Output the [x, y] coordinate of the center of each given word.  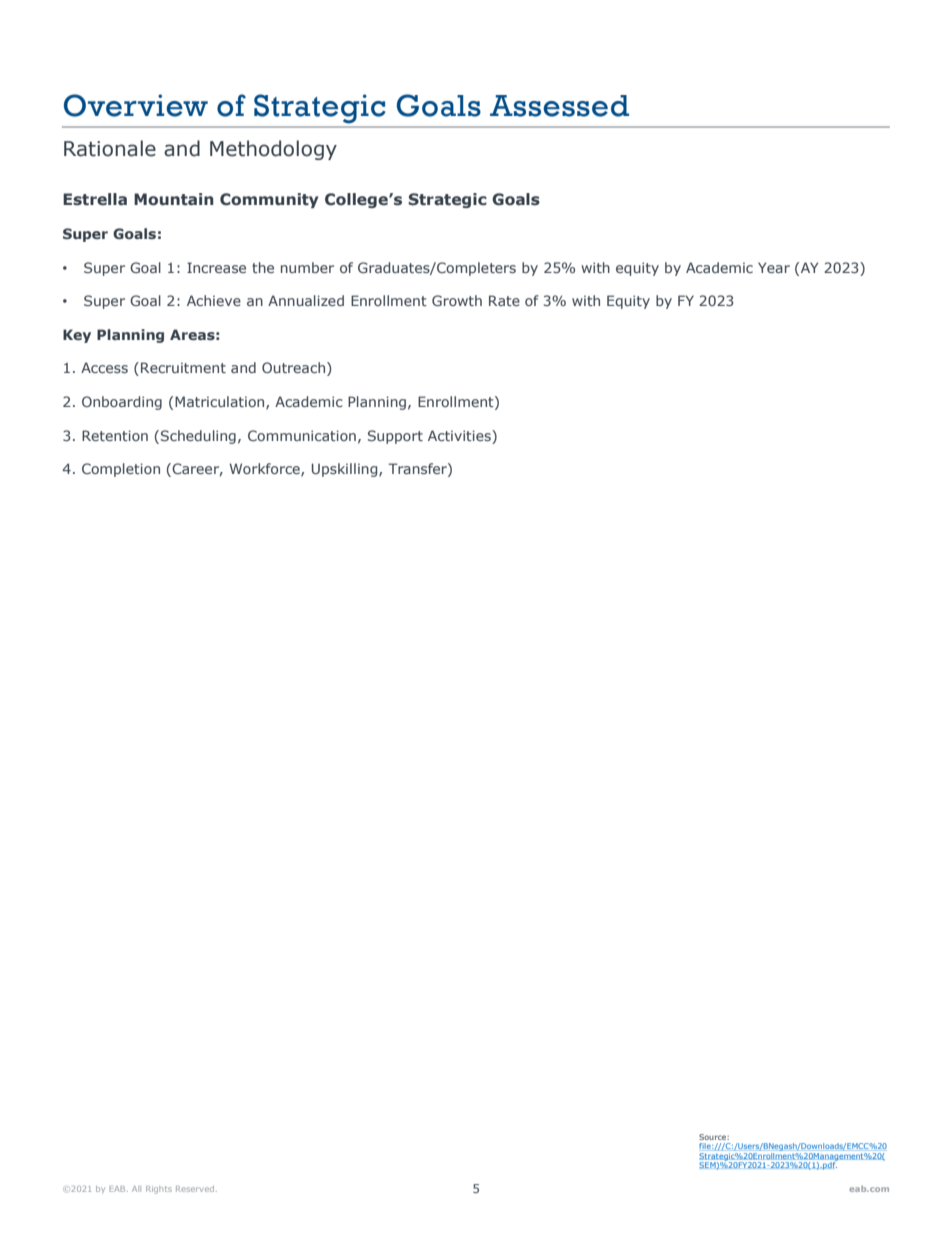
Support [395, 437]
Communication [302, 435]
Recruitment [183, 367]
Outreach [293, 367]
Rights [159, 1190]
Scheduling [198, 437]
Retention [115, 435]
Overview [136, 105]
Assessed [559, 106]
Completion [121, 470]
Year [774, 267]
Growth [457, 300]
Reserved [195, 1189]
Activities [460, 435]
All [136, 1189]
